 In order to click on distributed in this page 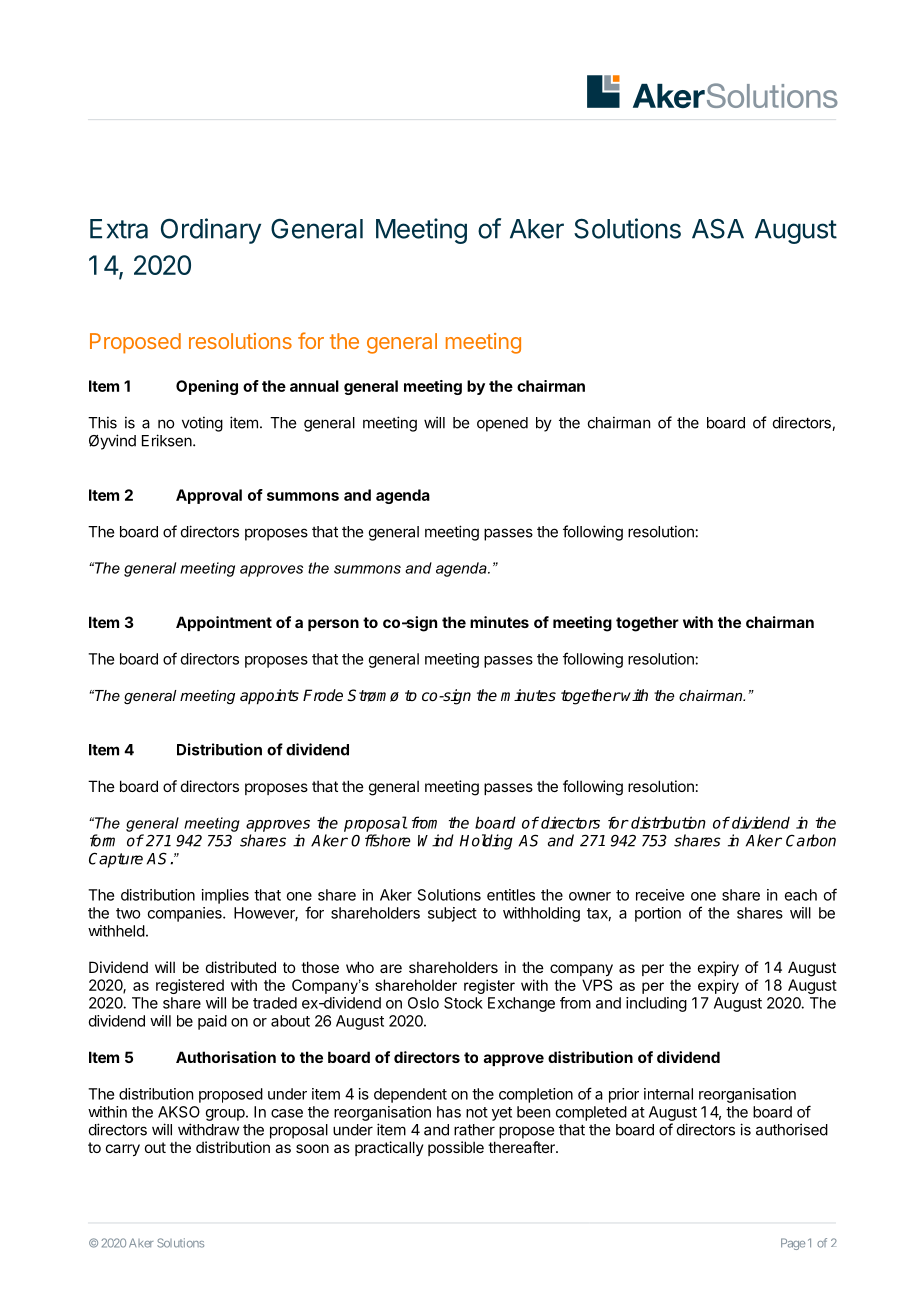, I will do `click(241, 967)`.
